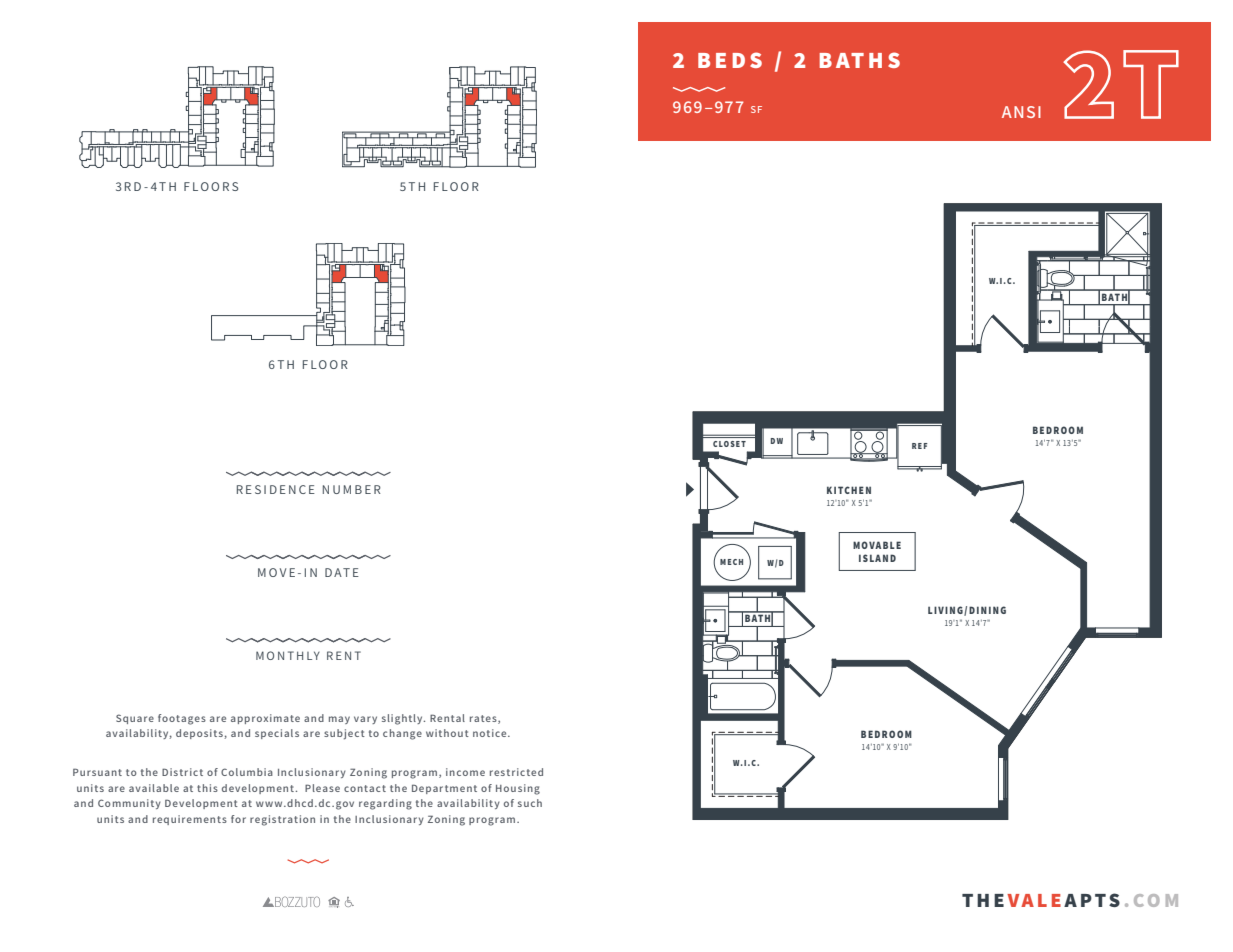 Image resolution: width=1233 pixels, height=952 pixels. I want to click on RESIDENCE, so click(276, 489).
